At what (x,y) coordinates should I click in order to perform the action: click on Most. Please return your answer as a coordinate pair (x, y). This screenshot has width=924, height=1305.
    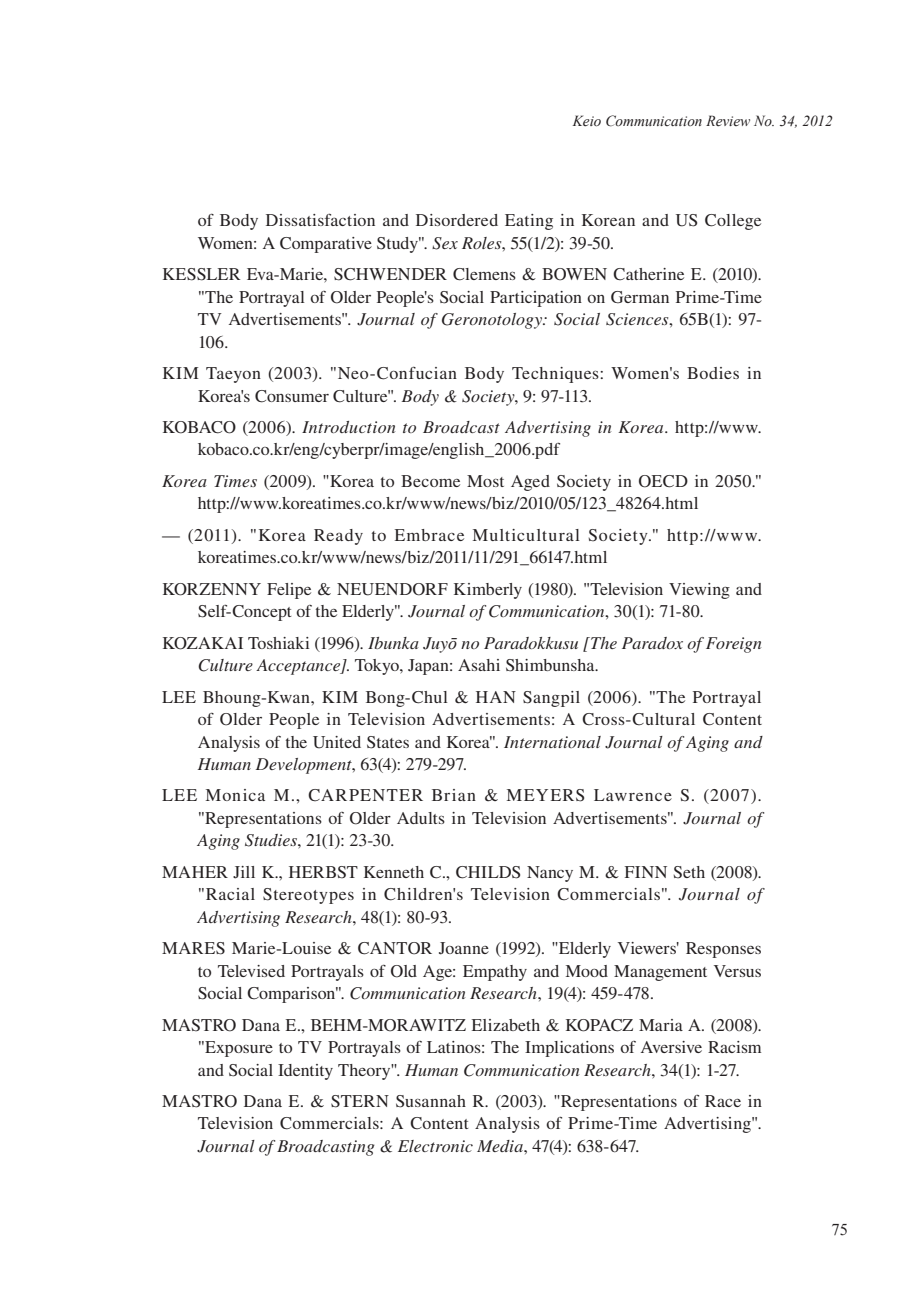
    Looking at the image, I should click on (485, 481).
